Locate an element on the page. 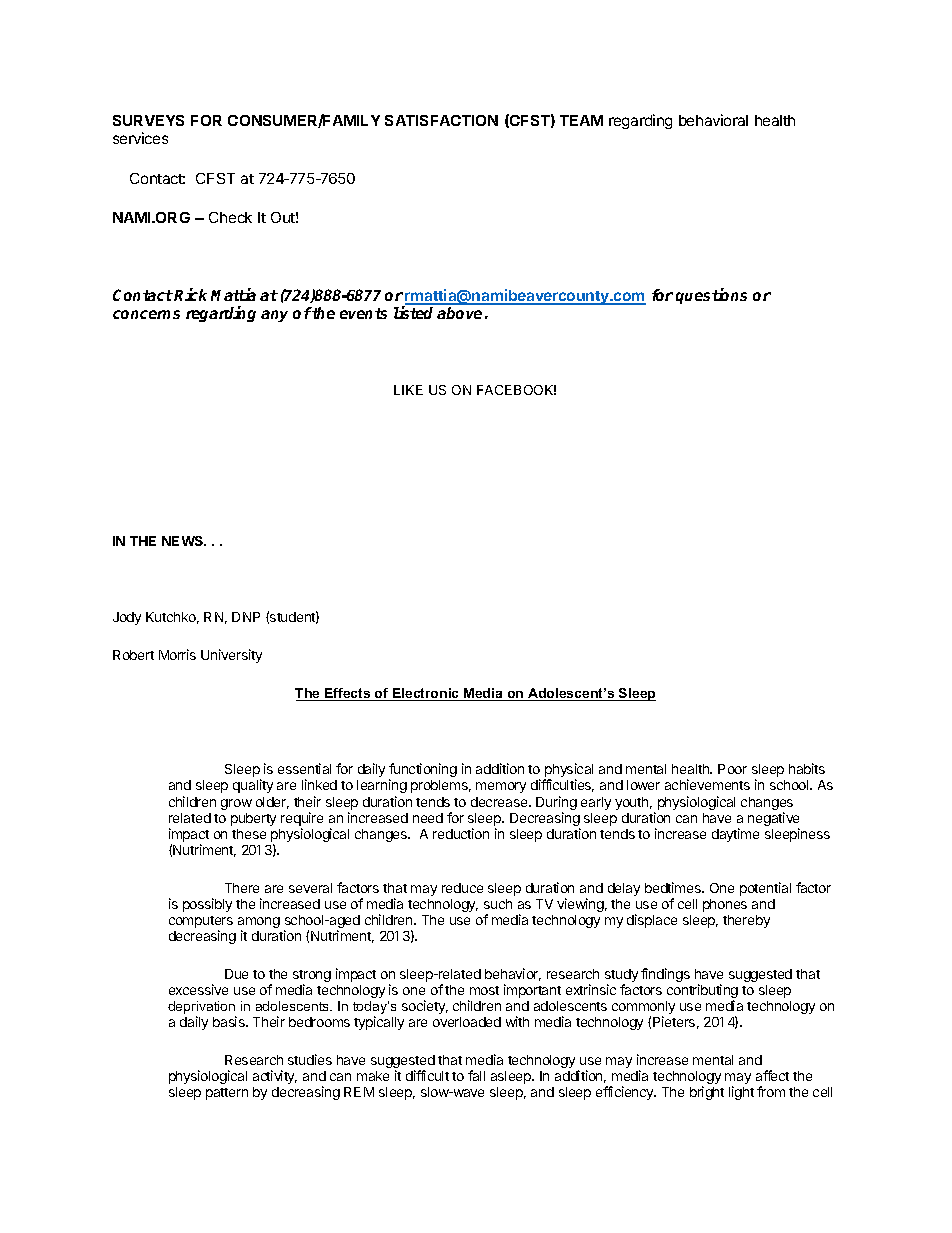 The height and width of the page is (1233, 952). pattern is located at coordinates (227, 1094).
